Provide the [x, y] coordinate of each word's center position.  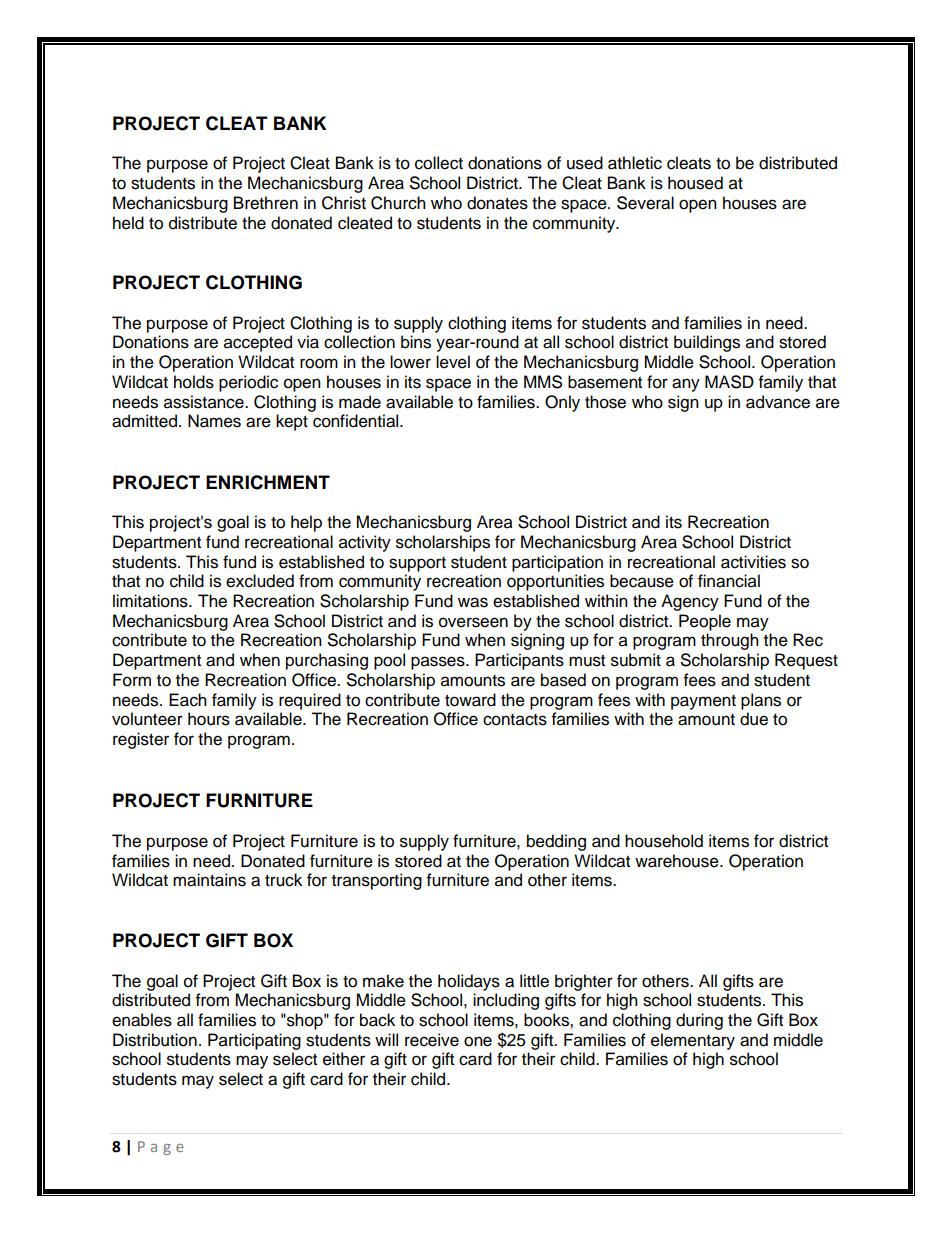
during [699, 1021]
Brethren [266, 203]
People [705, 622]
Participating [254, 1041]
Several [645, 203]
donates [497, 203]
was [473, 602]
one [478, 1041]
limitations [151, 601]
